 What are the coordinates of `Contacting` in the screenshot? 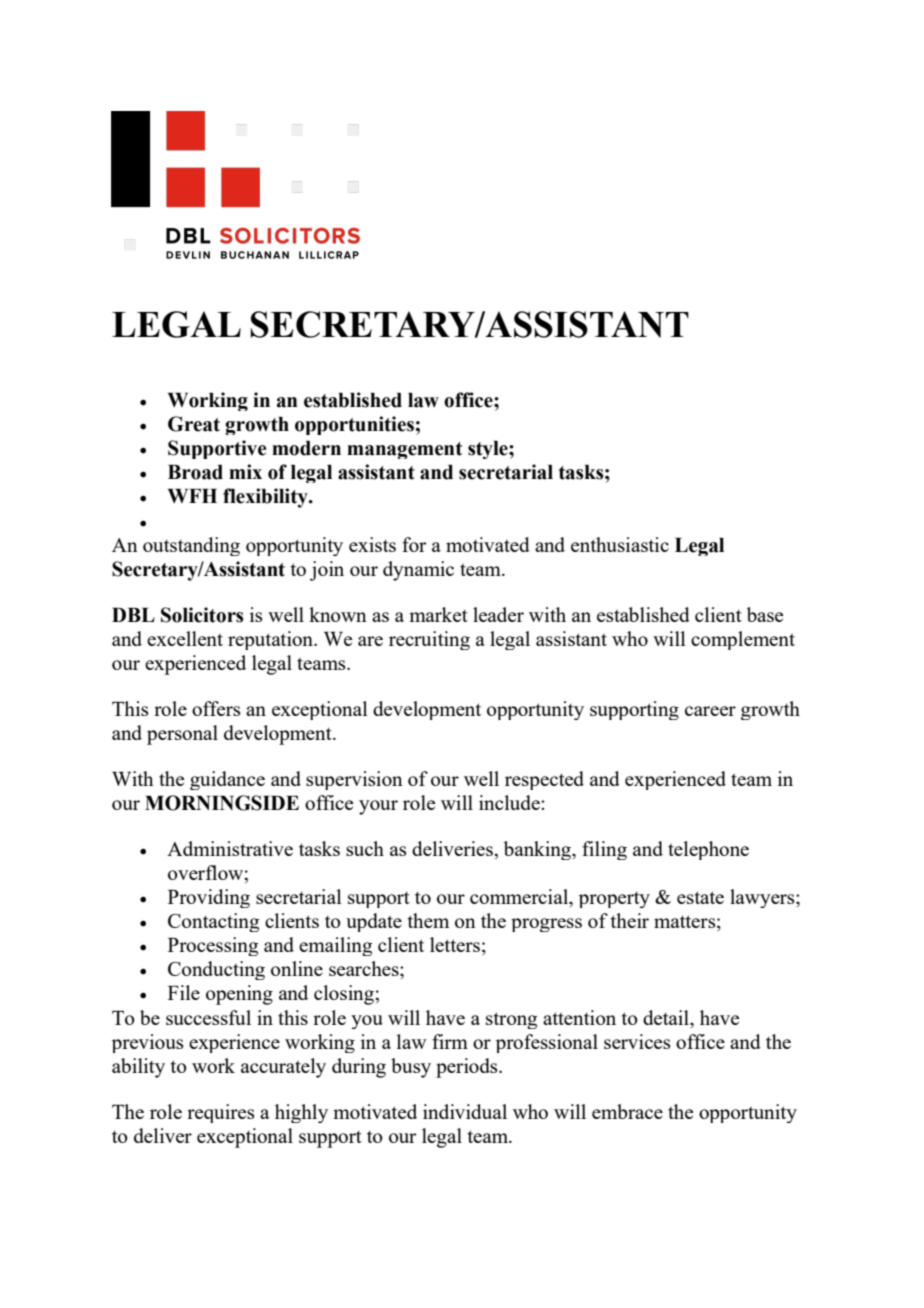 It's located at (213, 922).
